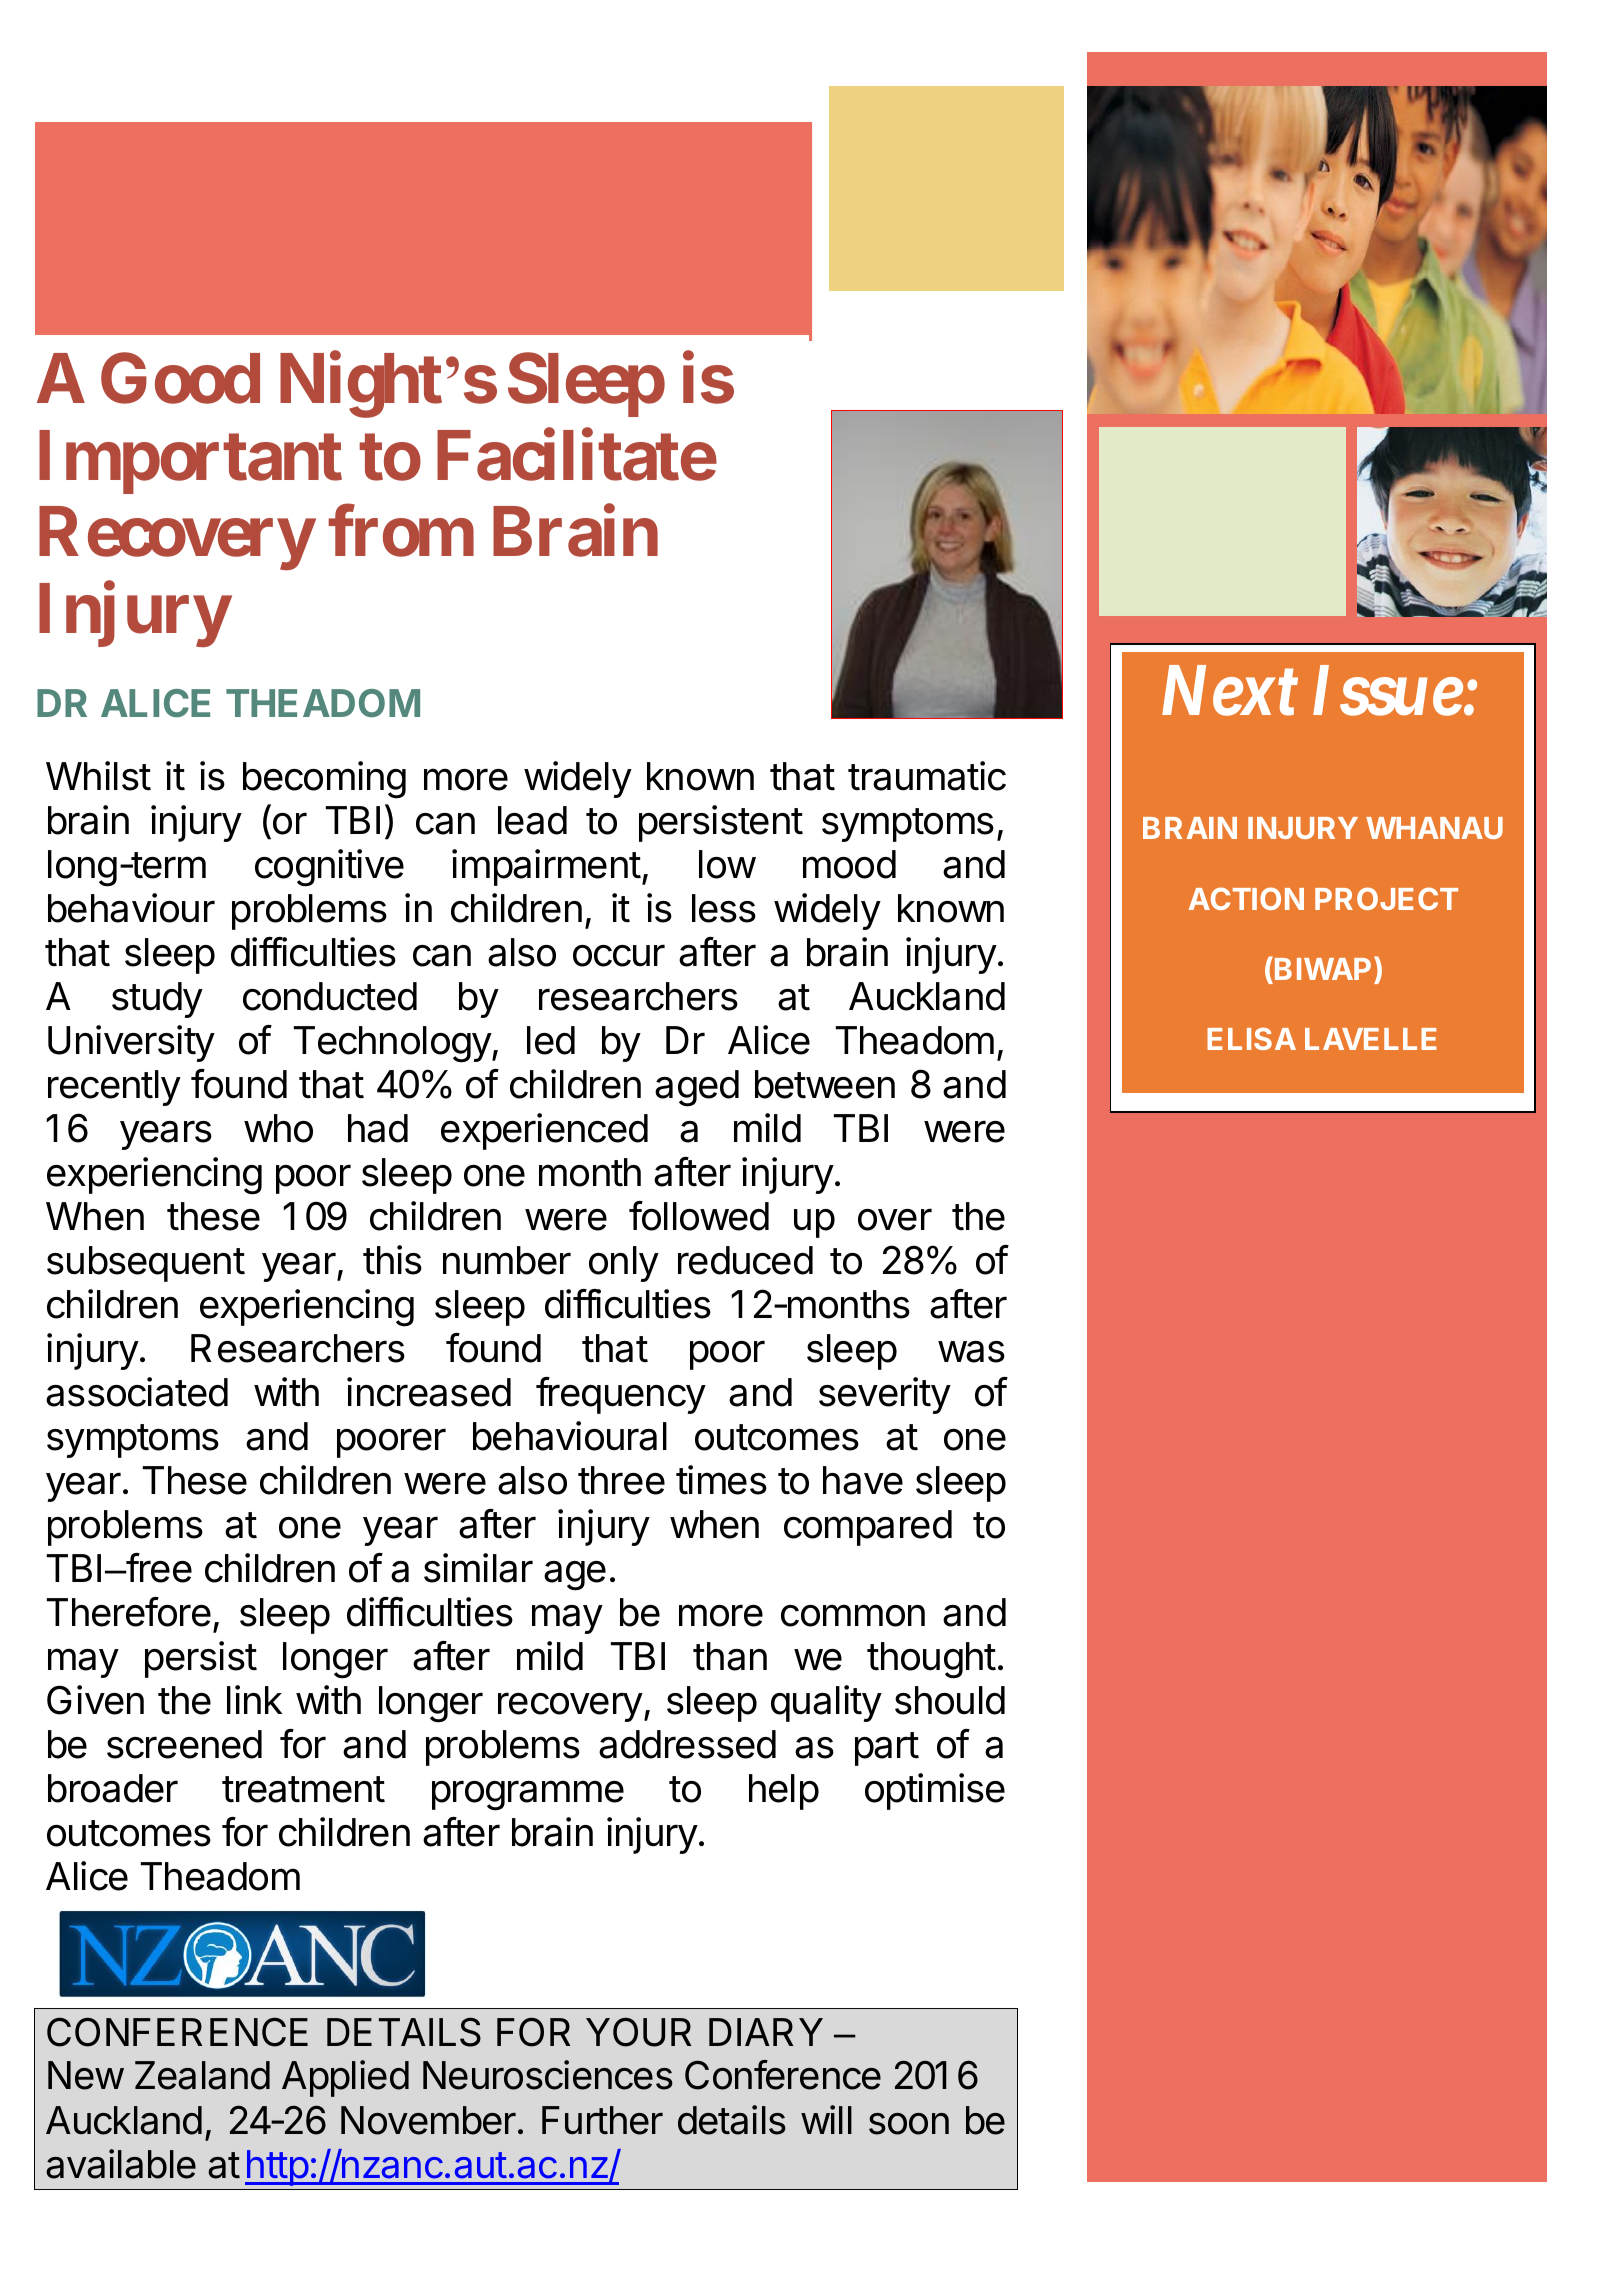 This page has height=2278, width=1610. What do you see at coordinates (129, 1612) in the page?
I see `Therefore` at bounding box center [129, 1612].
